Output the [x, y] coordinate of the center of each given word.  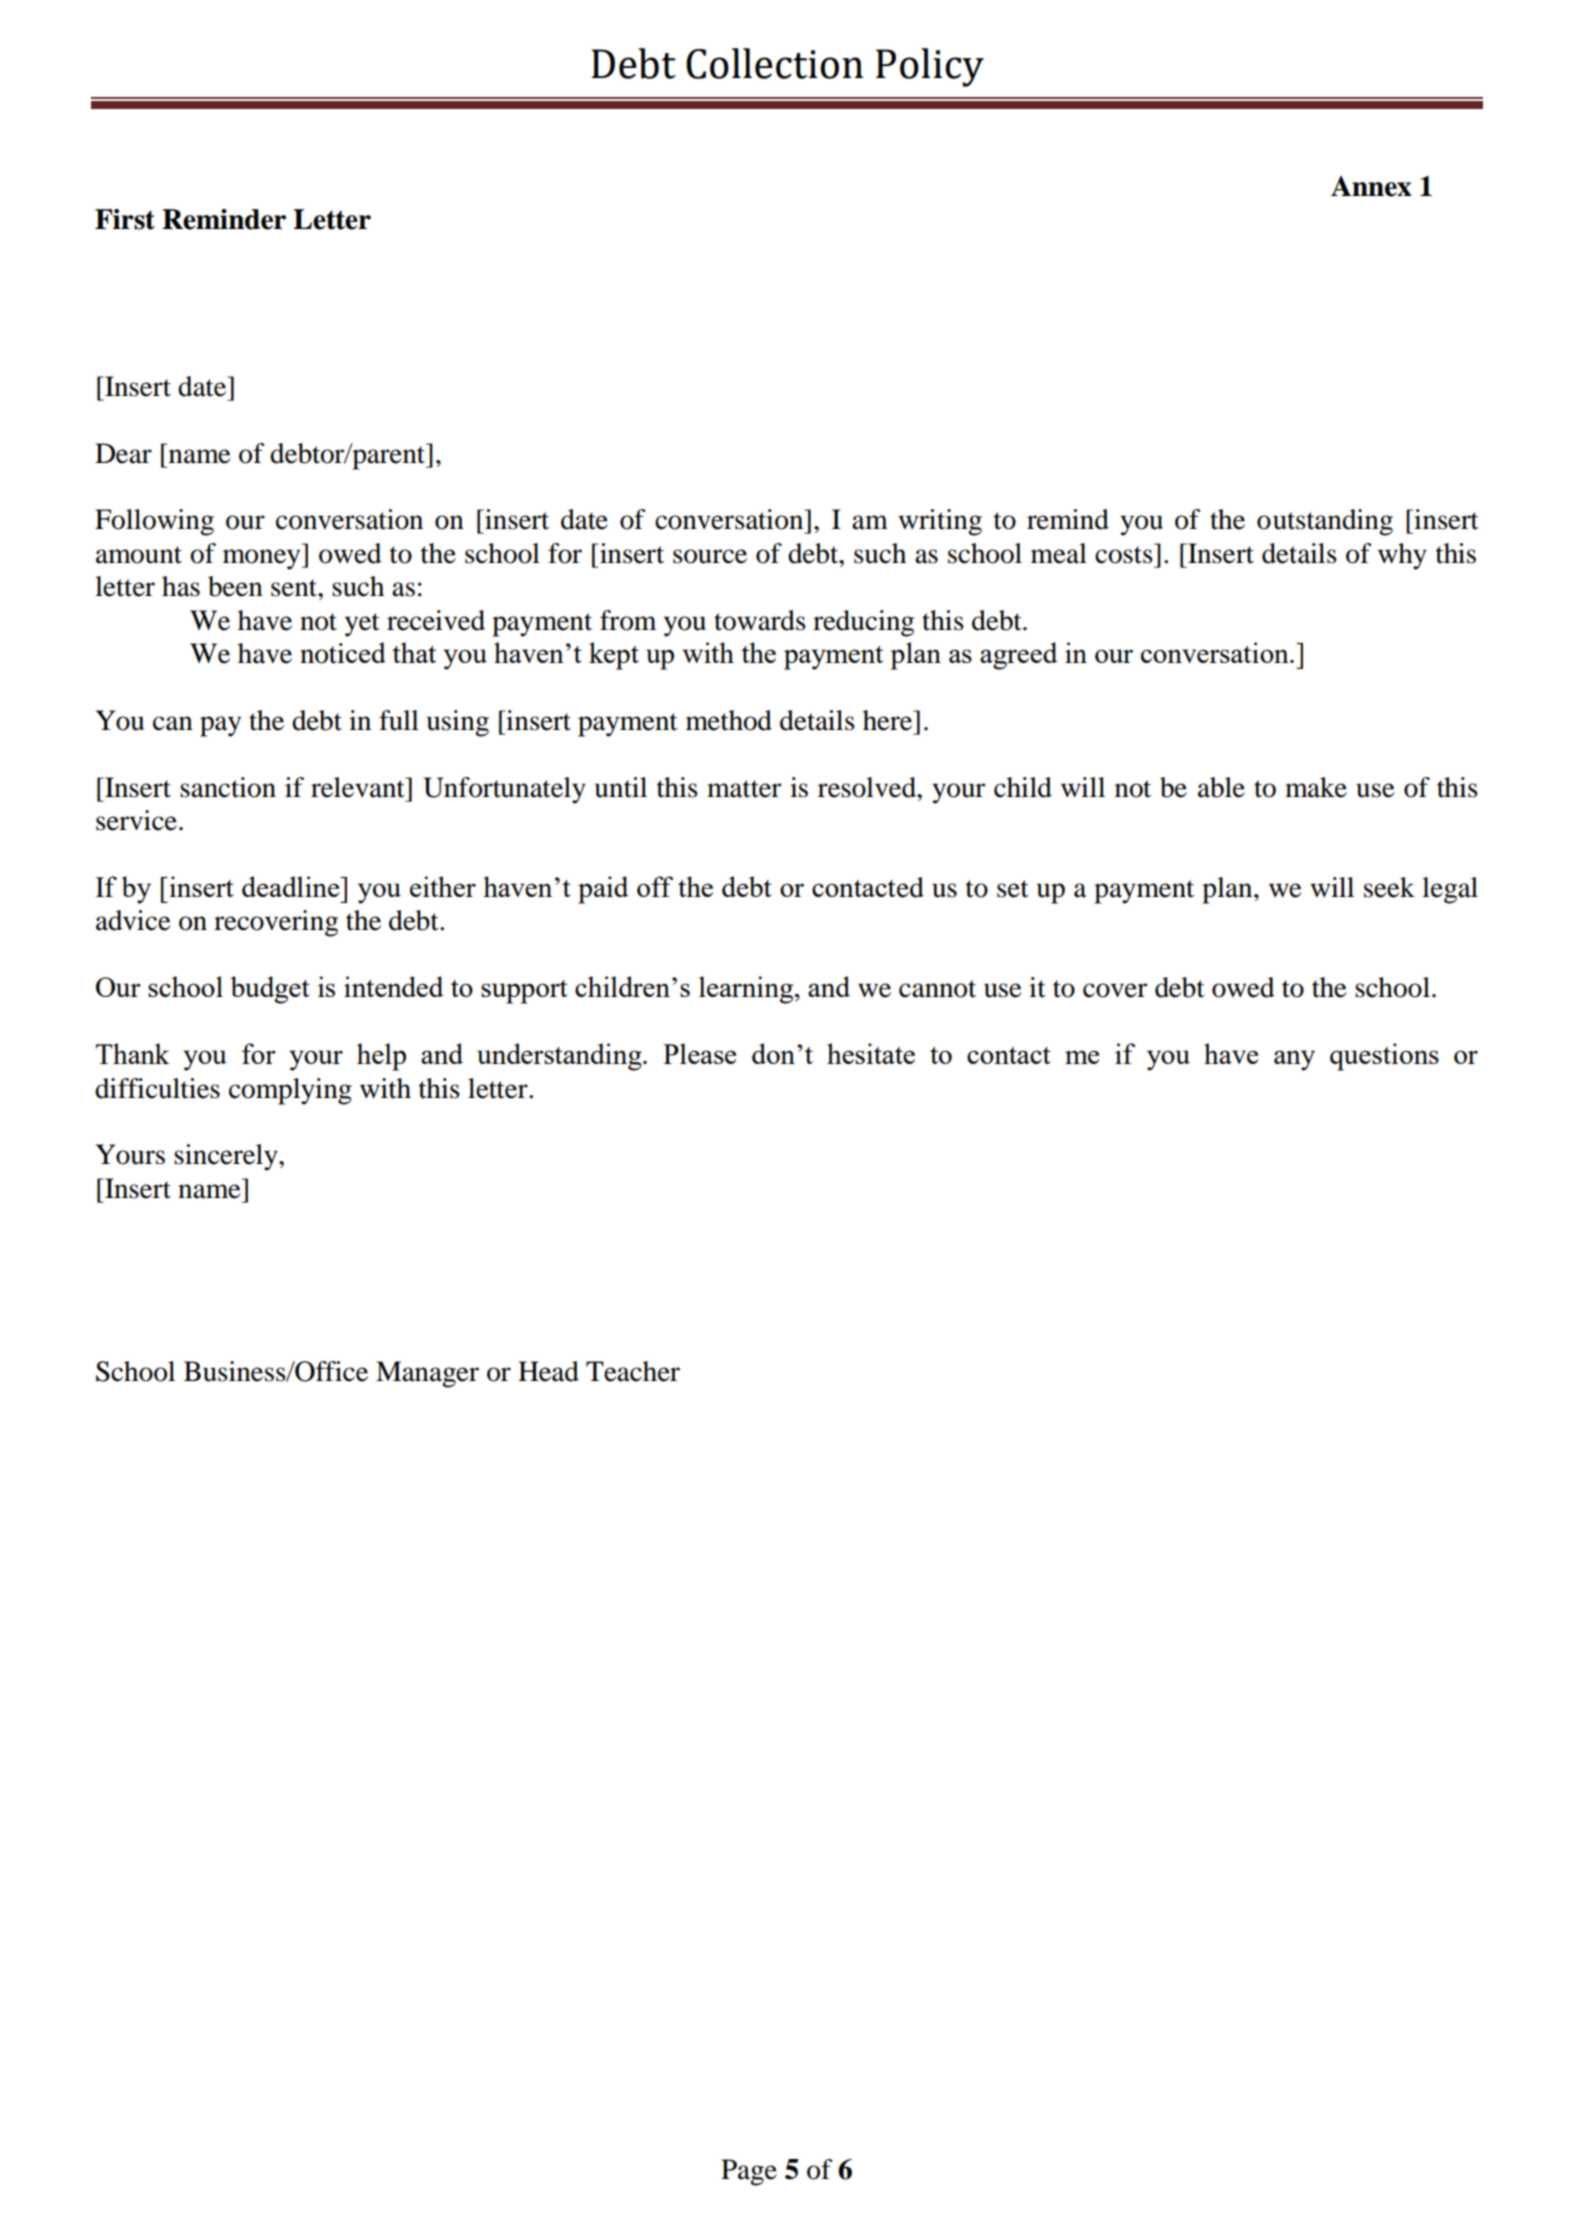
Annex [1371, 186]
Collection [774, 63]
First [125, 219]
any [1294, 1060]
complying [290, 1091]
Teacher [633, 1371]
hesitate [871, 1053]
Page [749, 2172]
